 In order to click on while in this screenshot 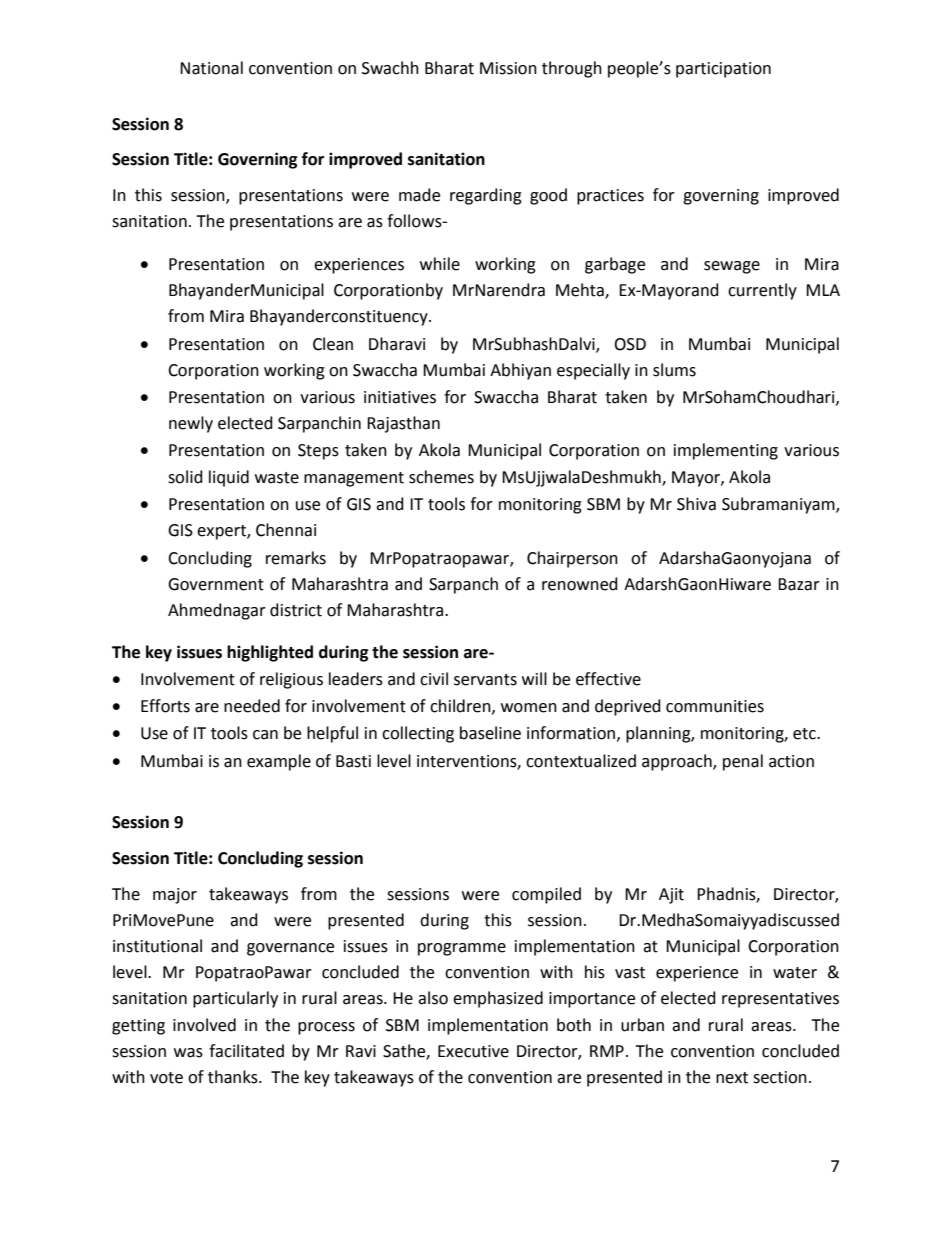, I will do `click(440, 264)`.
